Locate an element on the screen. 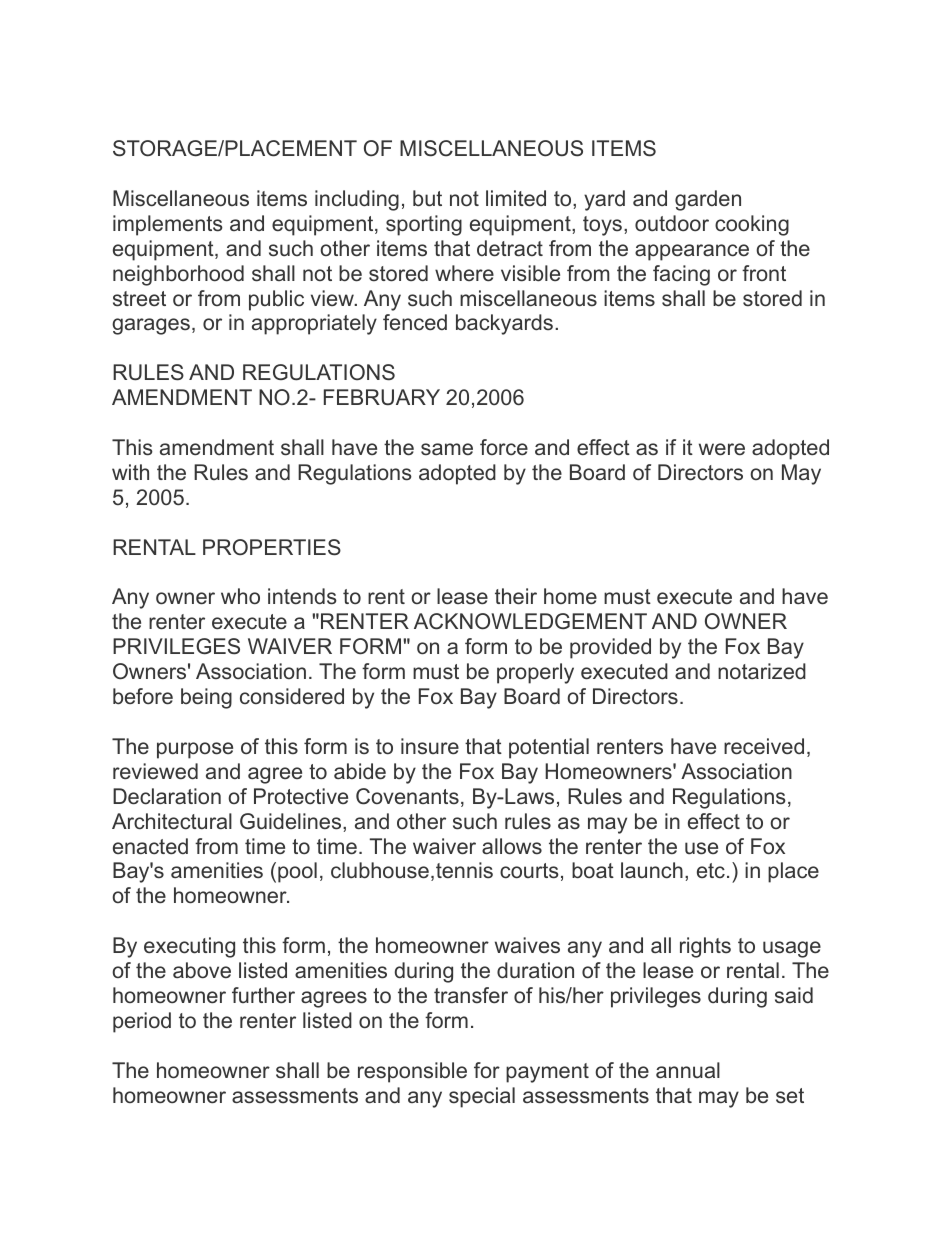 Image resolution: width=952 pixels, height=1233 pixels. period is located at coordinates (142, 1022).
